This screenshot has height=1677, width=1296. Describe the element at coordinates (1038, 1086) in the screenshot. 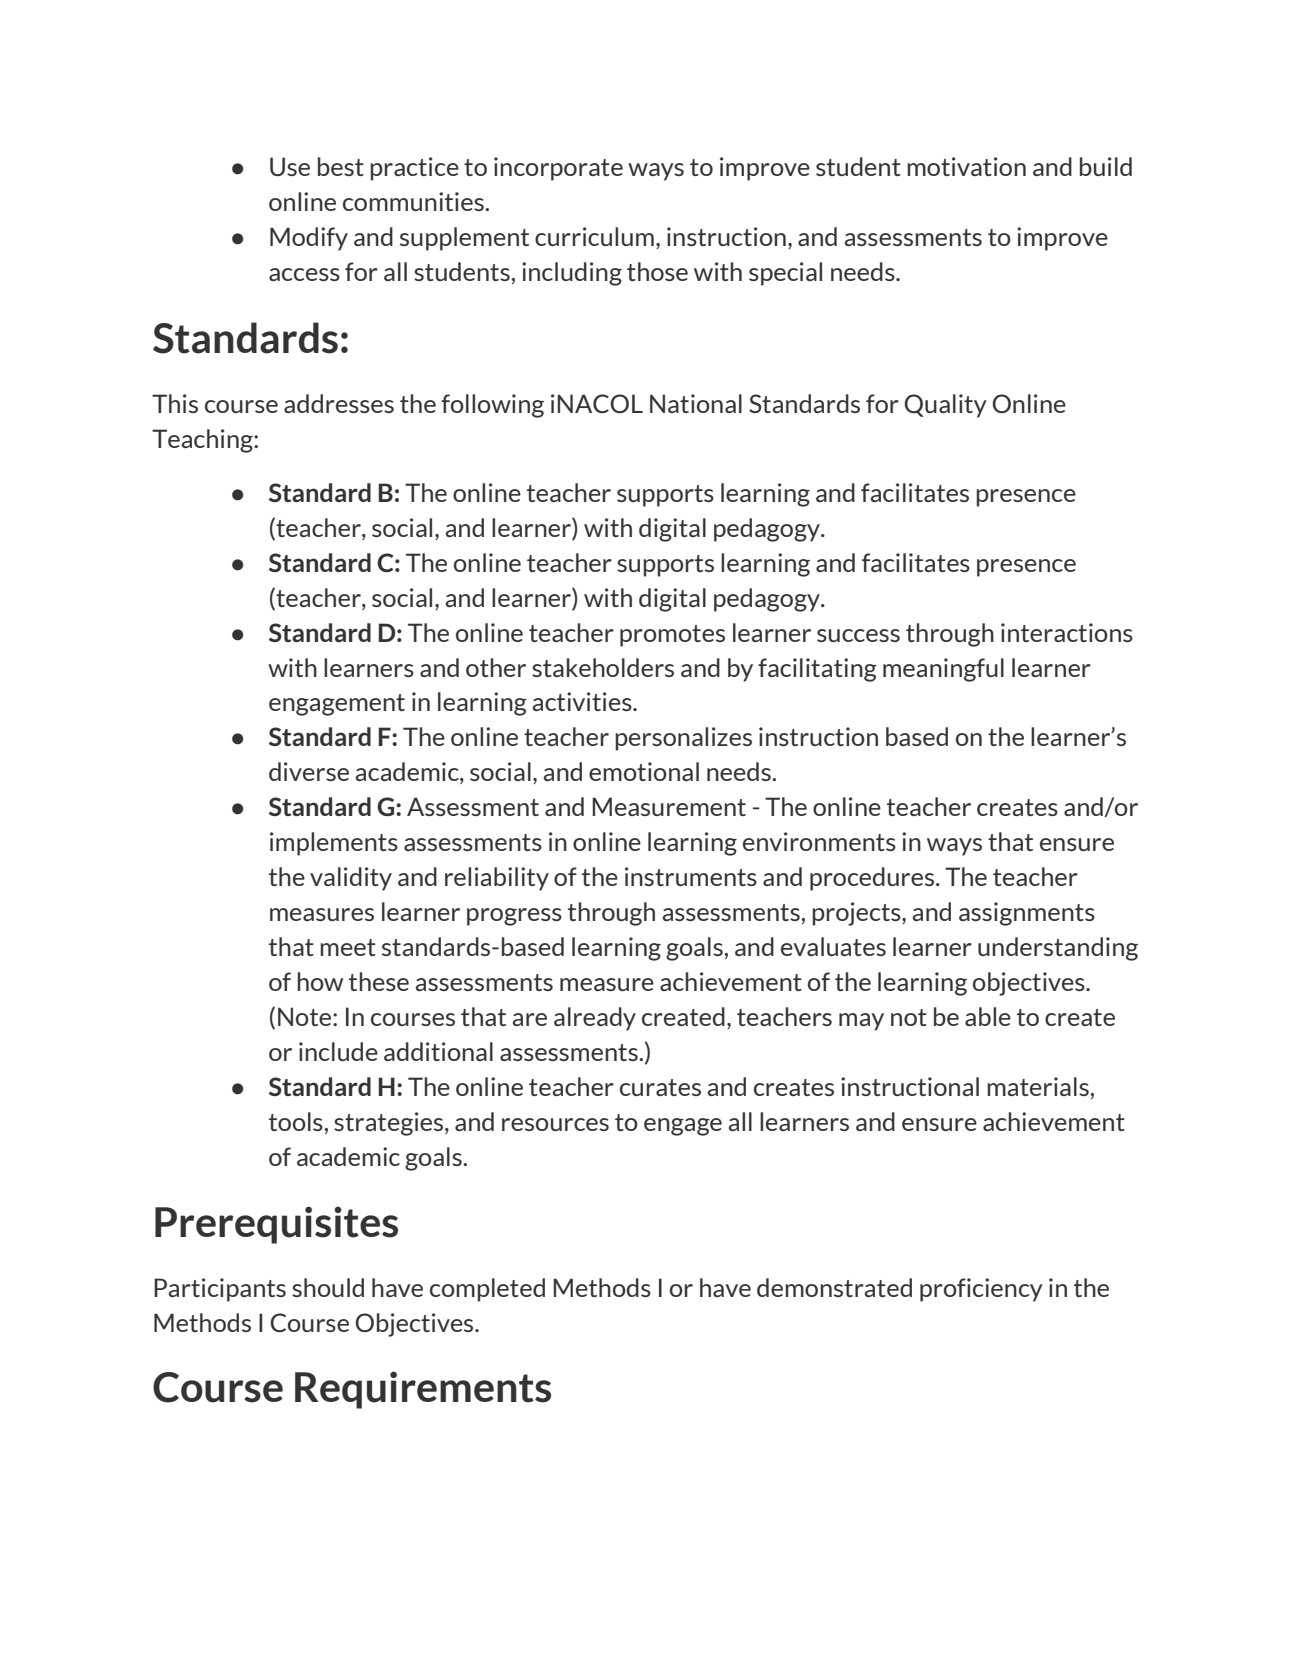

I see `materials` at that location.
